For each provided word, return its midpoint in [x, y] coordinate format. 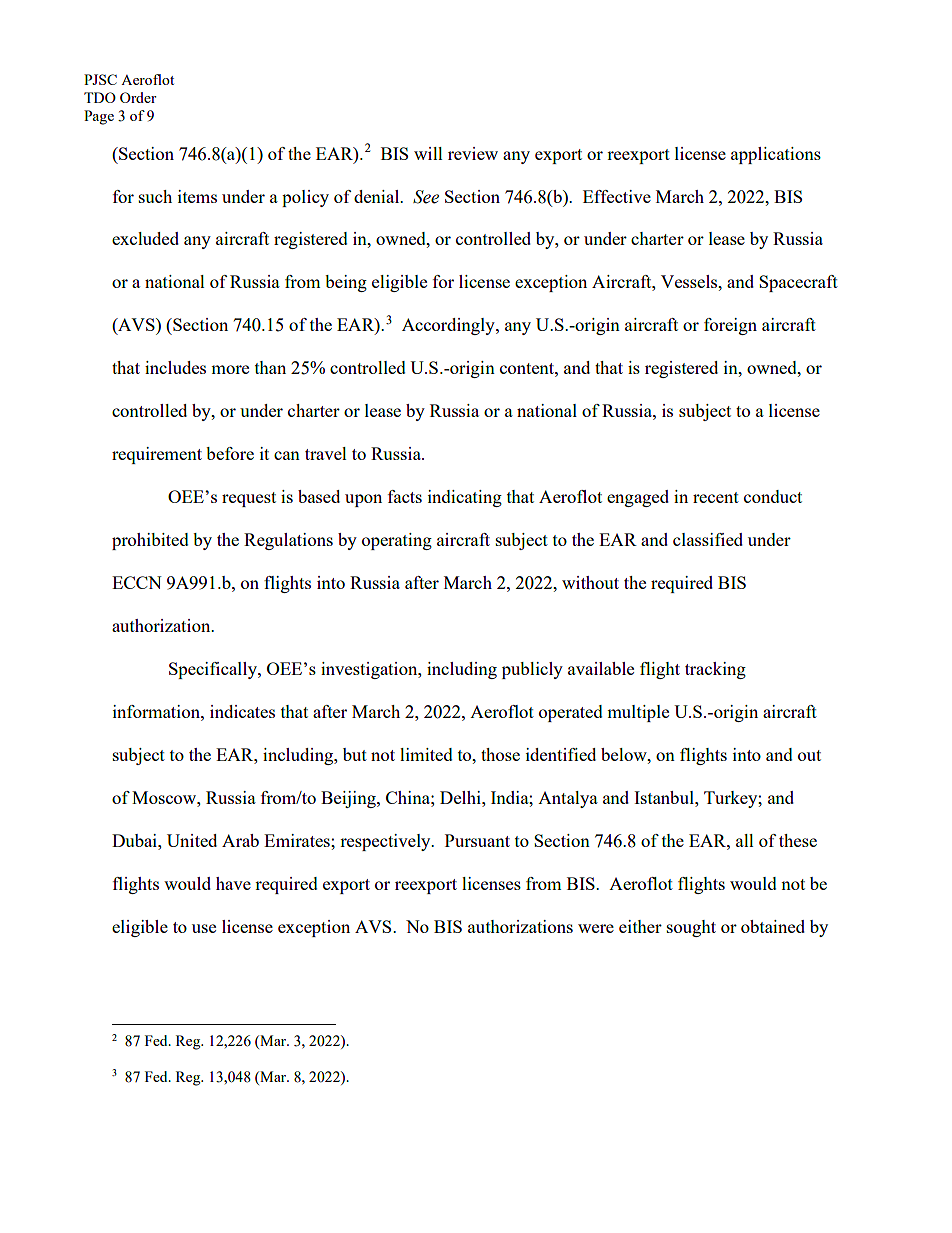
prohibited [150, 541]
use [204, 928]
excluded [145, 238]
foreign [730, 326]
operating [397, 541]
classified [708, 539]
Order [138, 97]
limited [426, 754]
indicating [465, 498]
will [428, 153]
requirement [157, 455]
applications [776, 155]
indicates [242, 711]
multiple [638, 713]
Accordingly [449, 326]
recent [716, 497]
